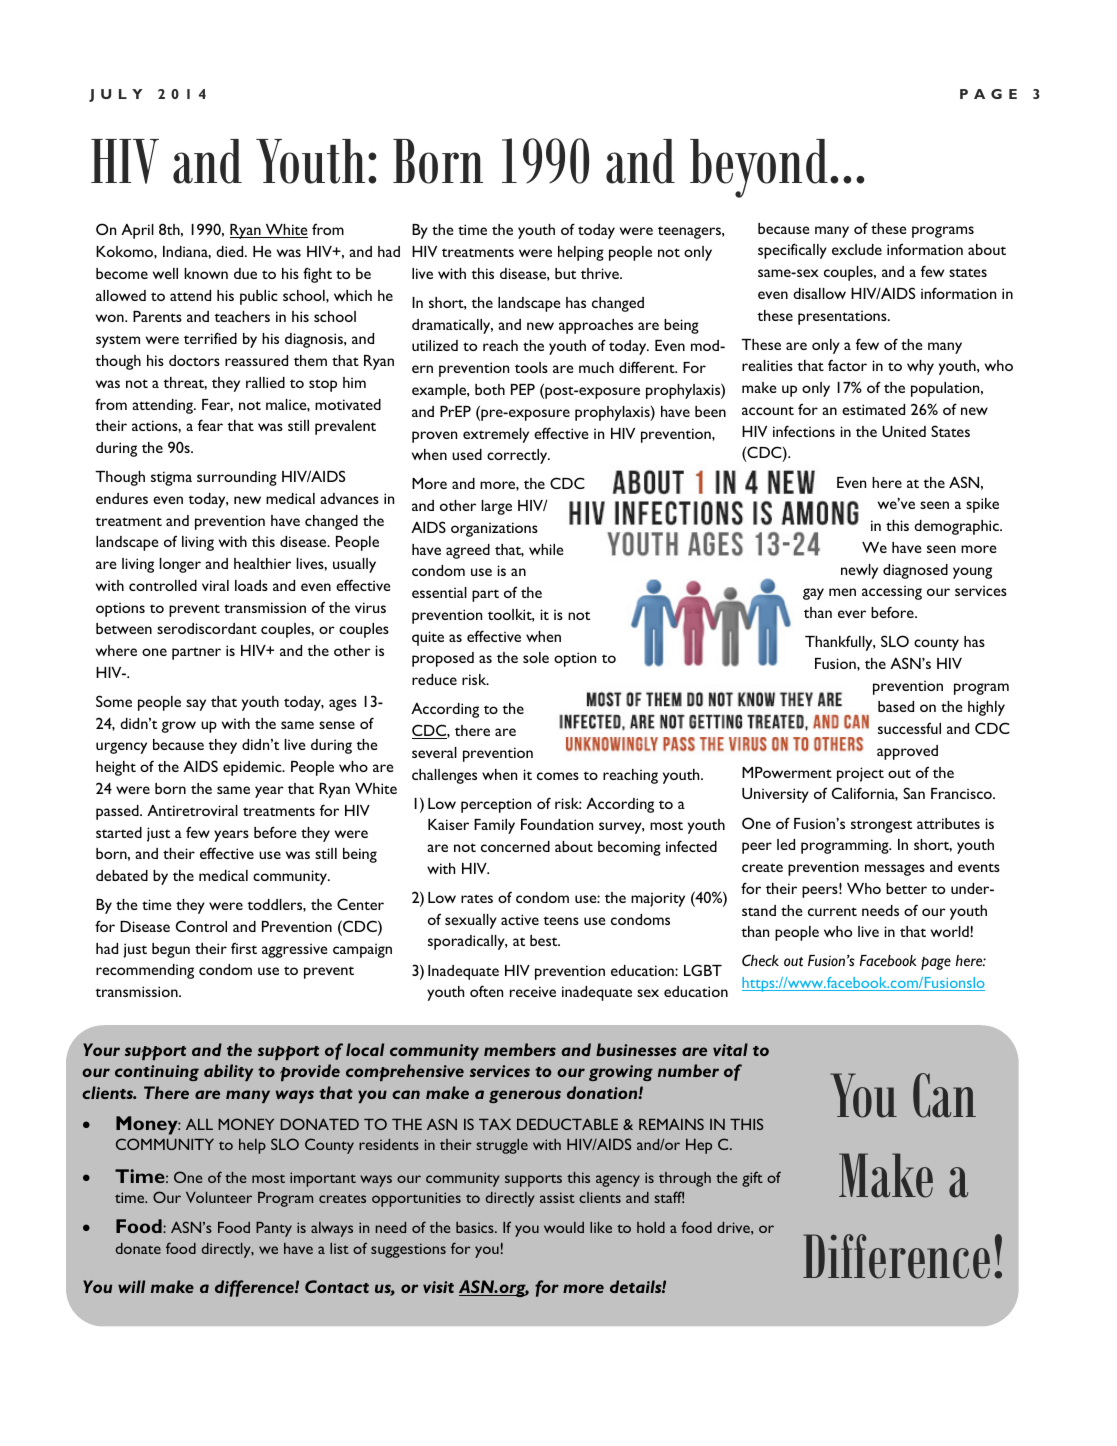 This screenshot has height=1446, width=1117. I want to click on PEP, so click(523, 389).
